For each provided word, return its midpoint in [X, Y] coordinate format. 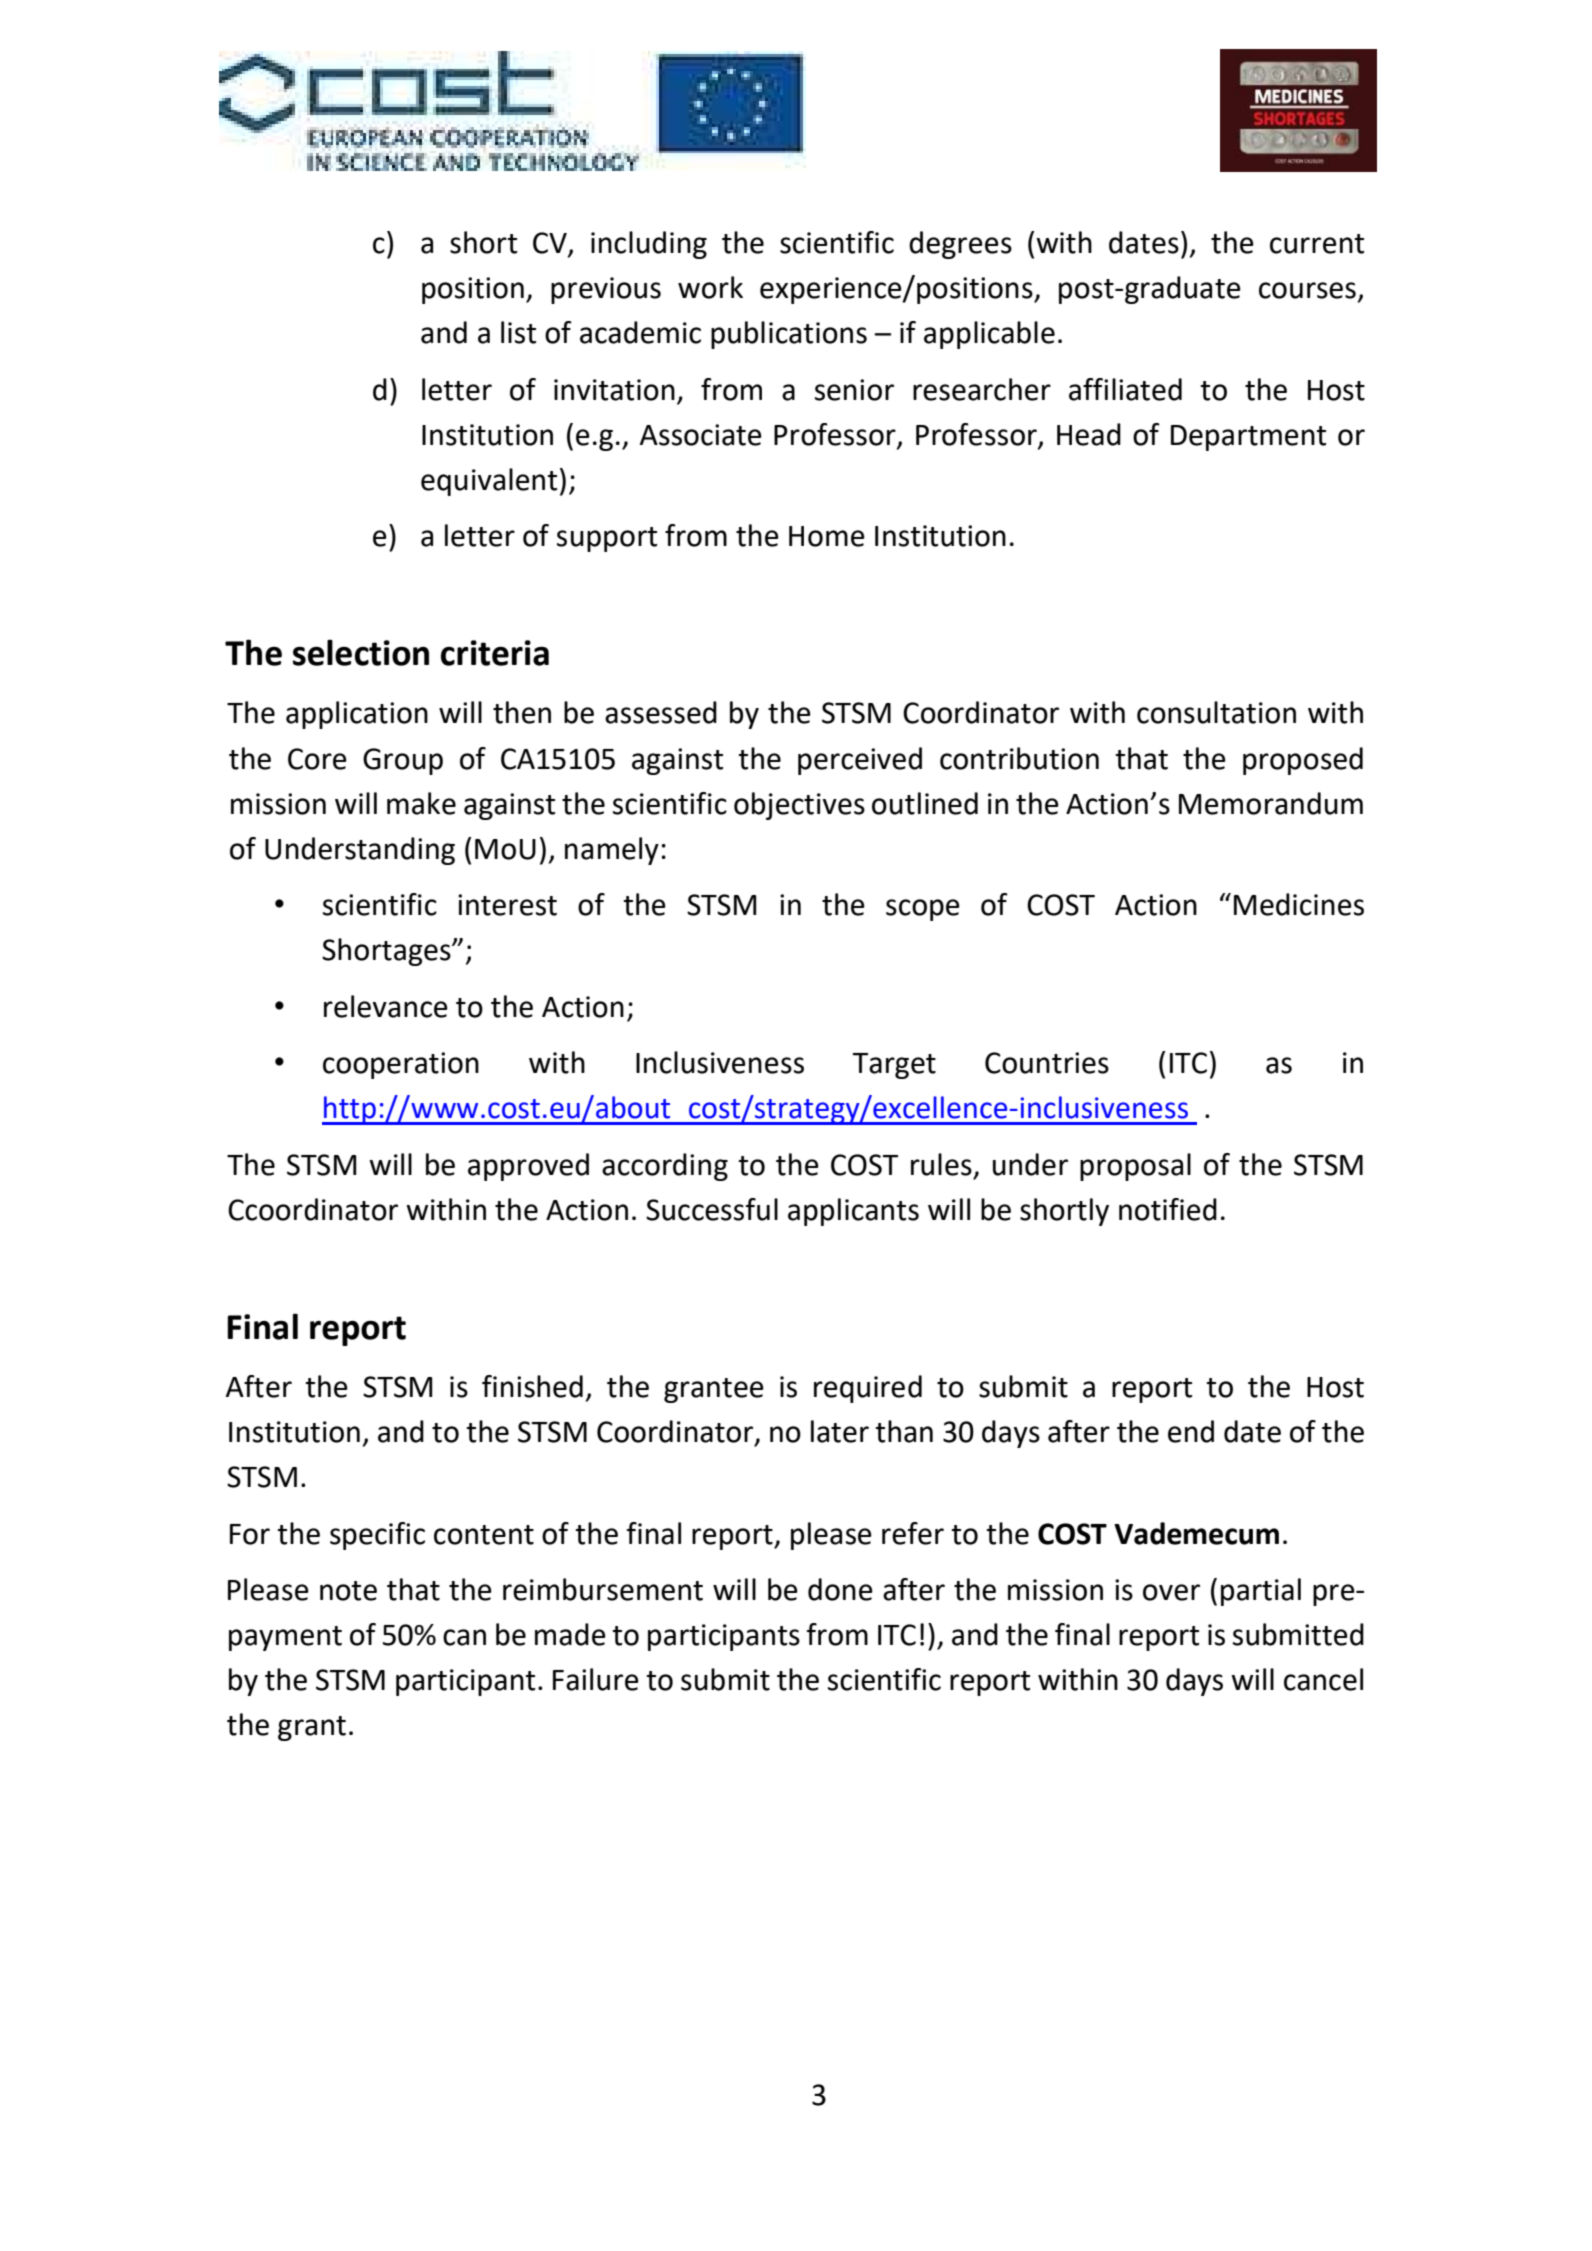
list [518, 332]
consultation [1216, 712]
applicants [853, 1212]
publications [789, 335]
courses [1307, 290]
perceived [860, 761]
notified [1168, 1209]
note [348, 1591]
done [840, 1589]
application [357, 715]
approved [528, 1167]
